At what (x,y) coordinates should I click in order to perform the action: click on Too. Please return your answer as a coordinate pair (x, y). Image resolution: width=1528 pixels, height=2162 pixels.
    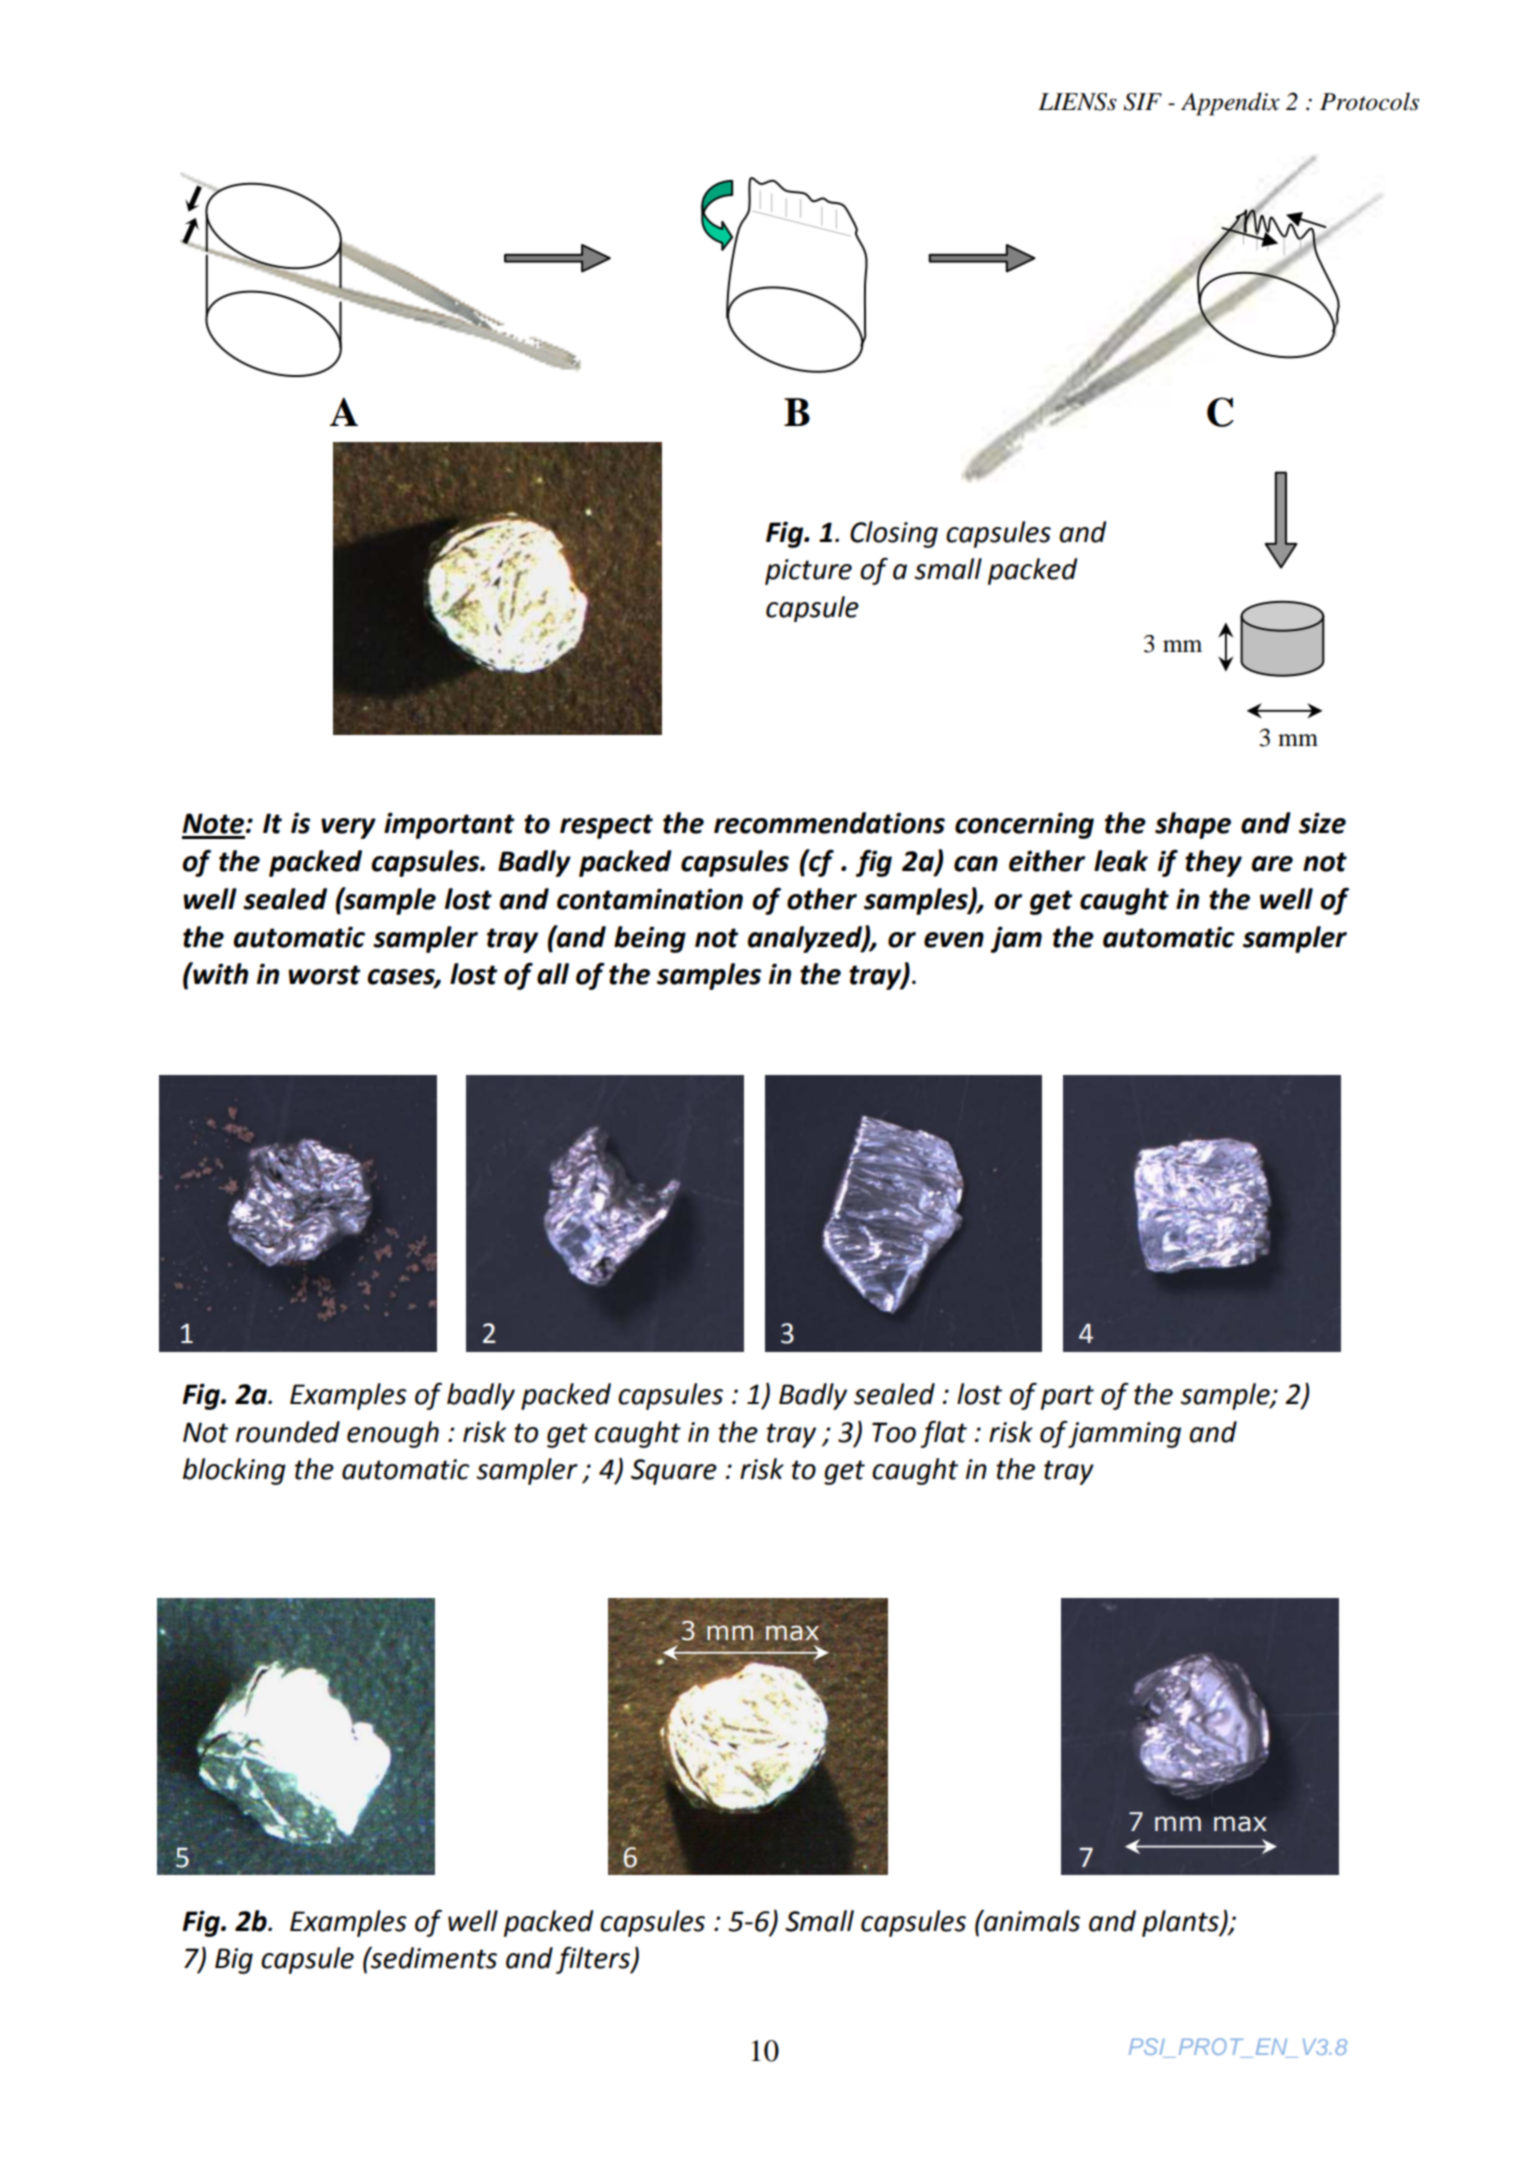
    Looking at the image, I should click on (894, 1432).
